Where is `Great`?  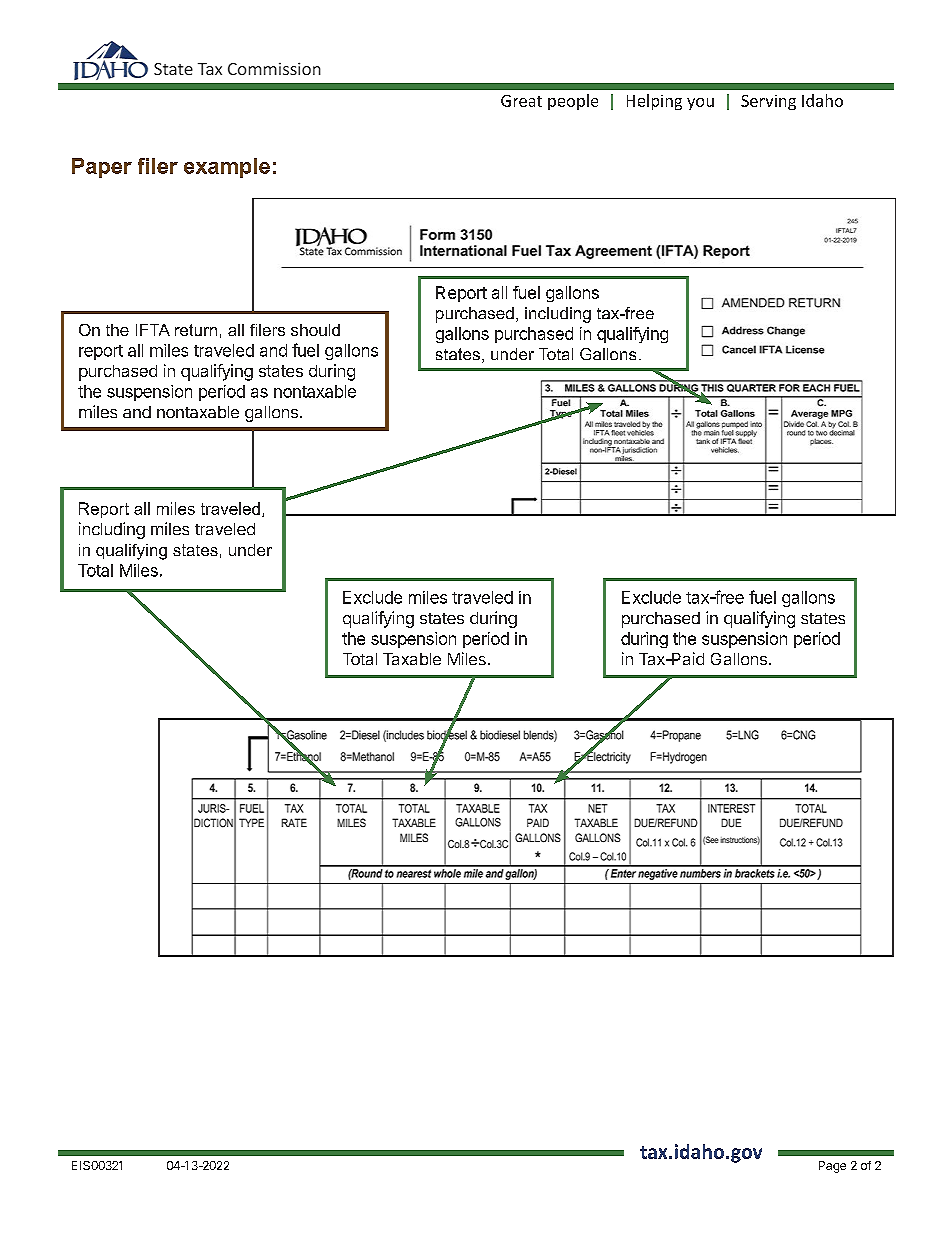
Great is located at coordinates (521, 101).
